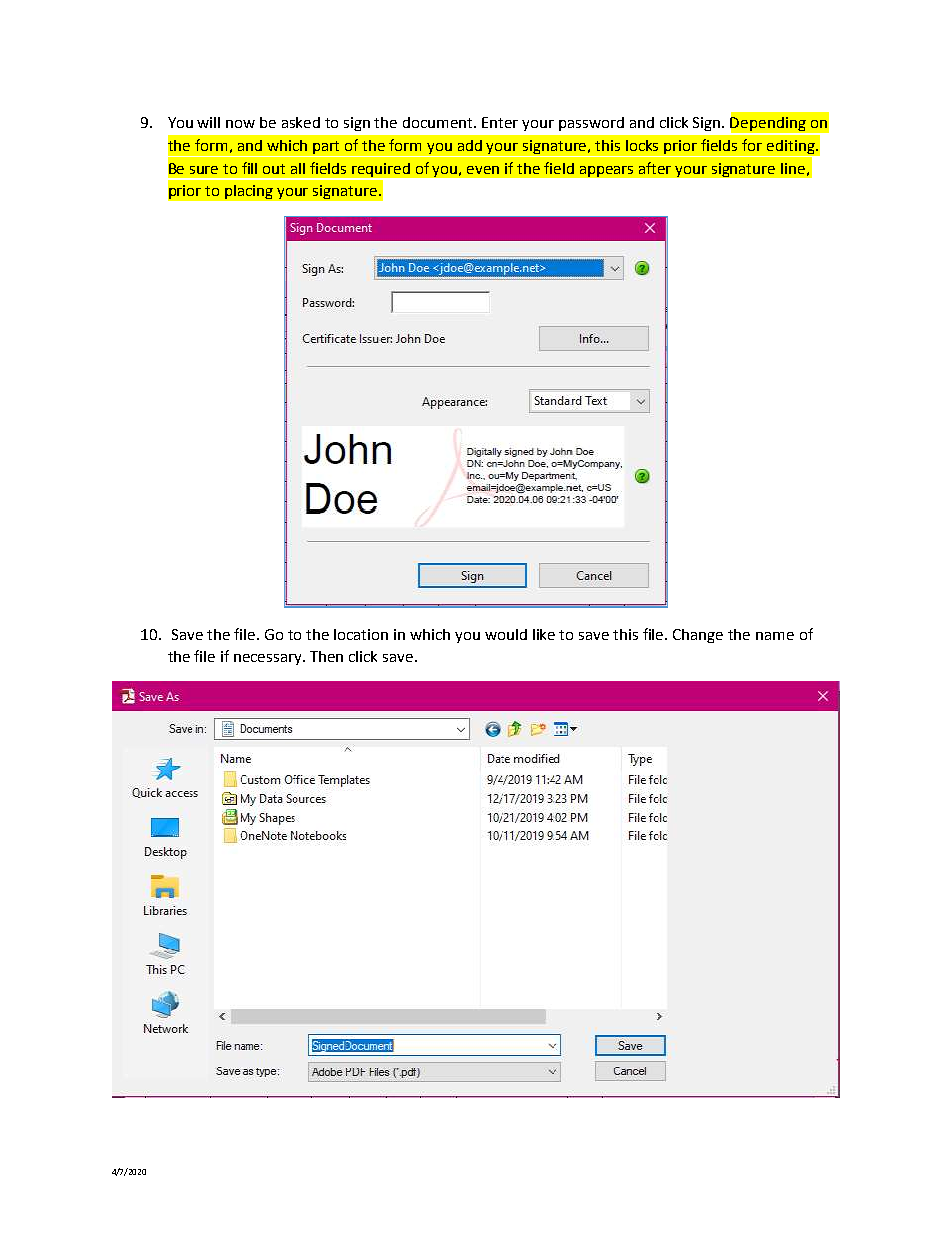 This document has width=952, height=1233. Describe the element at coordinates (269, 659) in the document. I see `necessary` at that location.
